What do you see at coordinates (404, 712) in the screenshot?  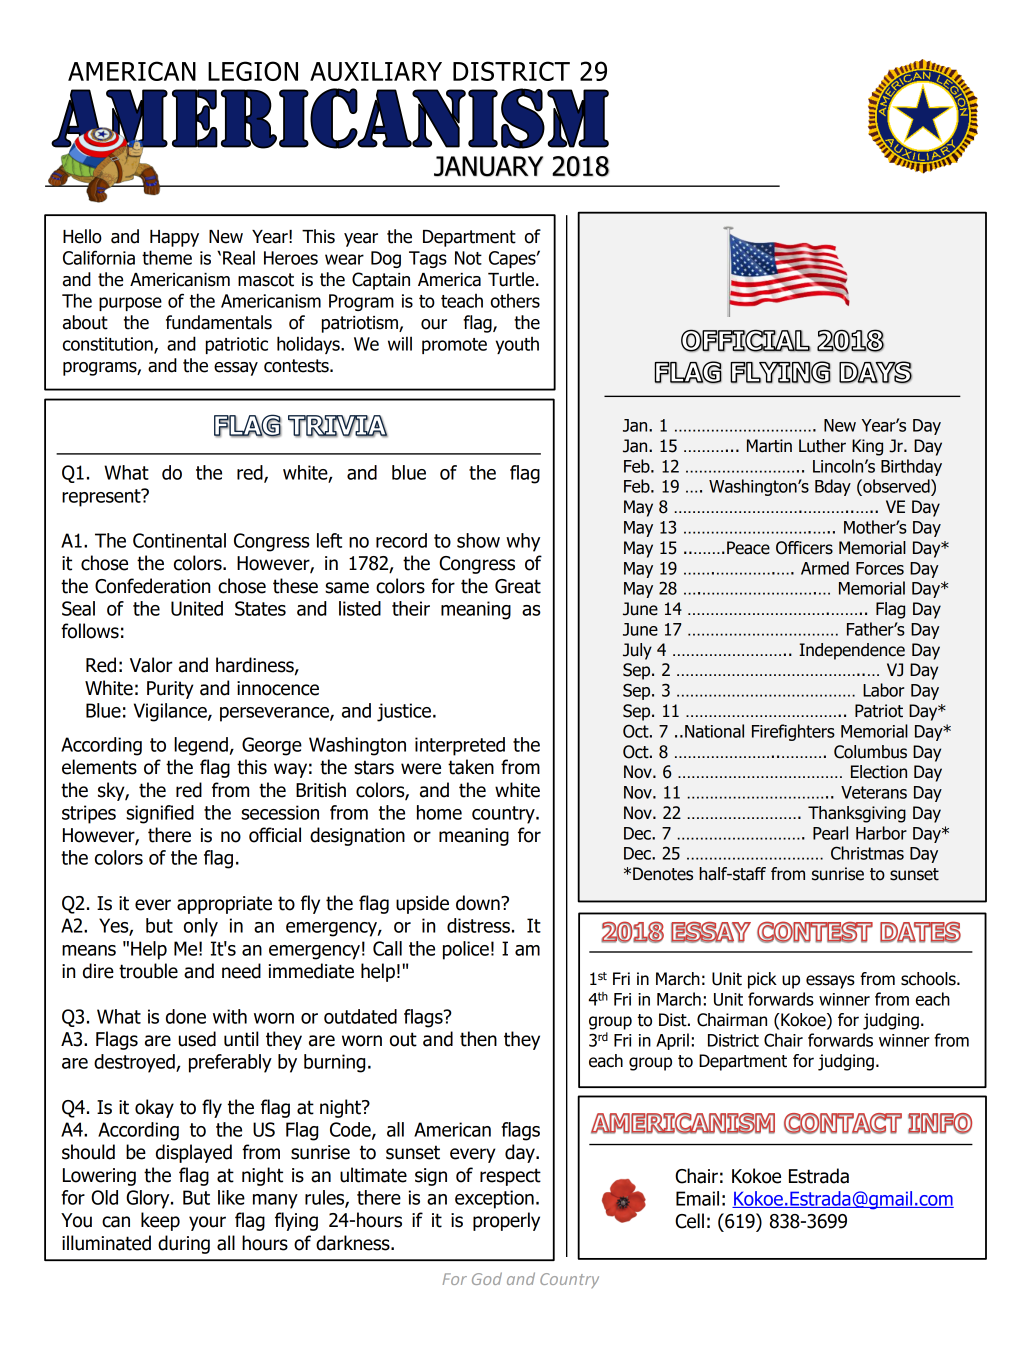 I see `justice` at bounding box center [404, 712].
